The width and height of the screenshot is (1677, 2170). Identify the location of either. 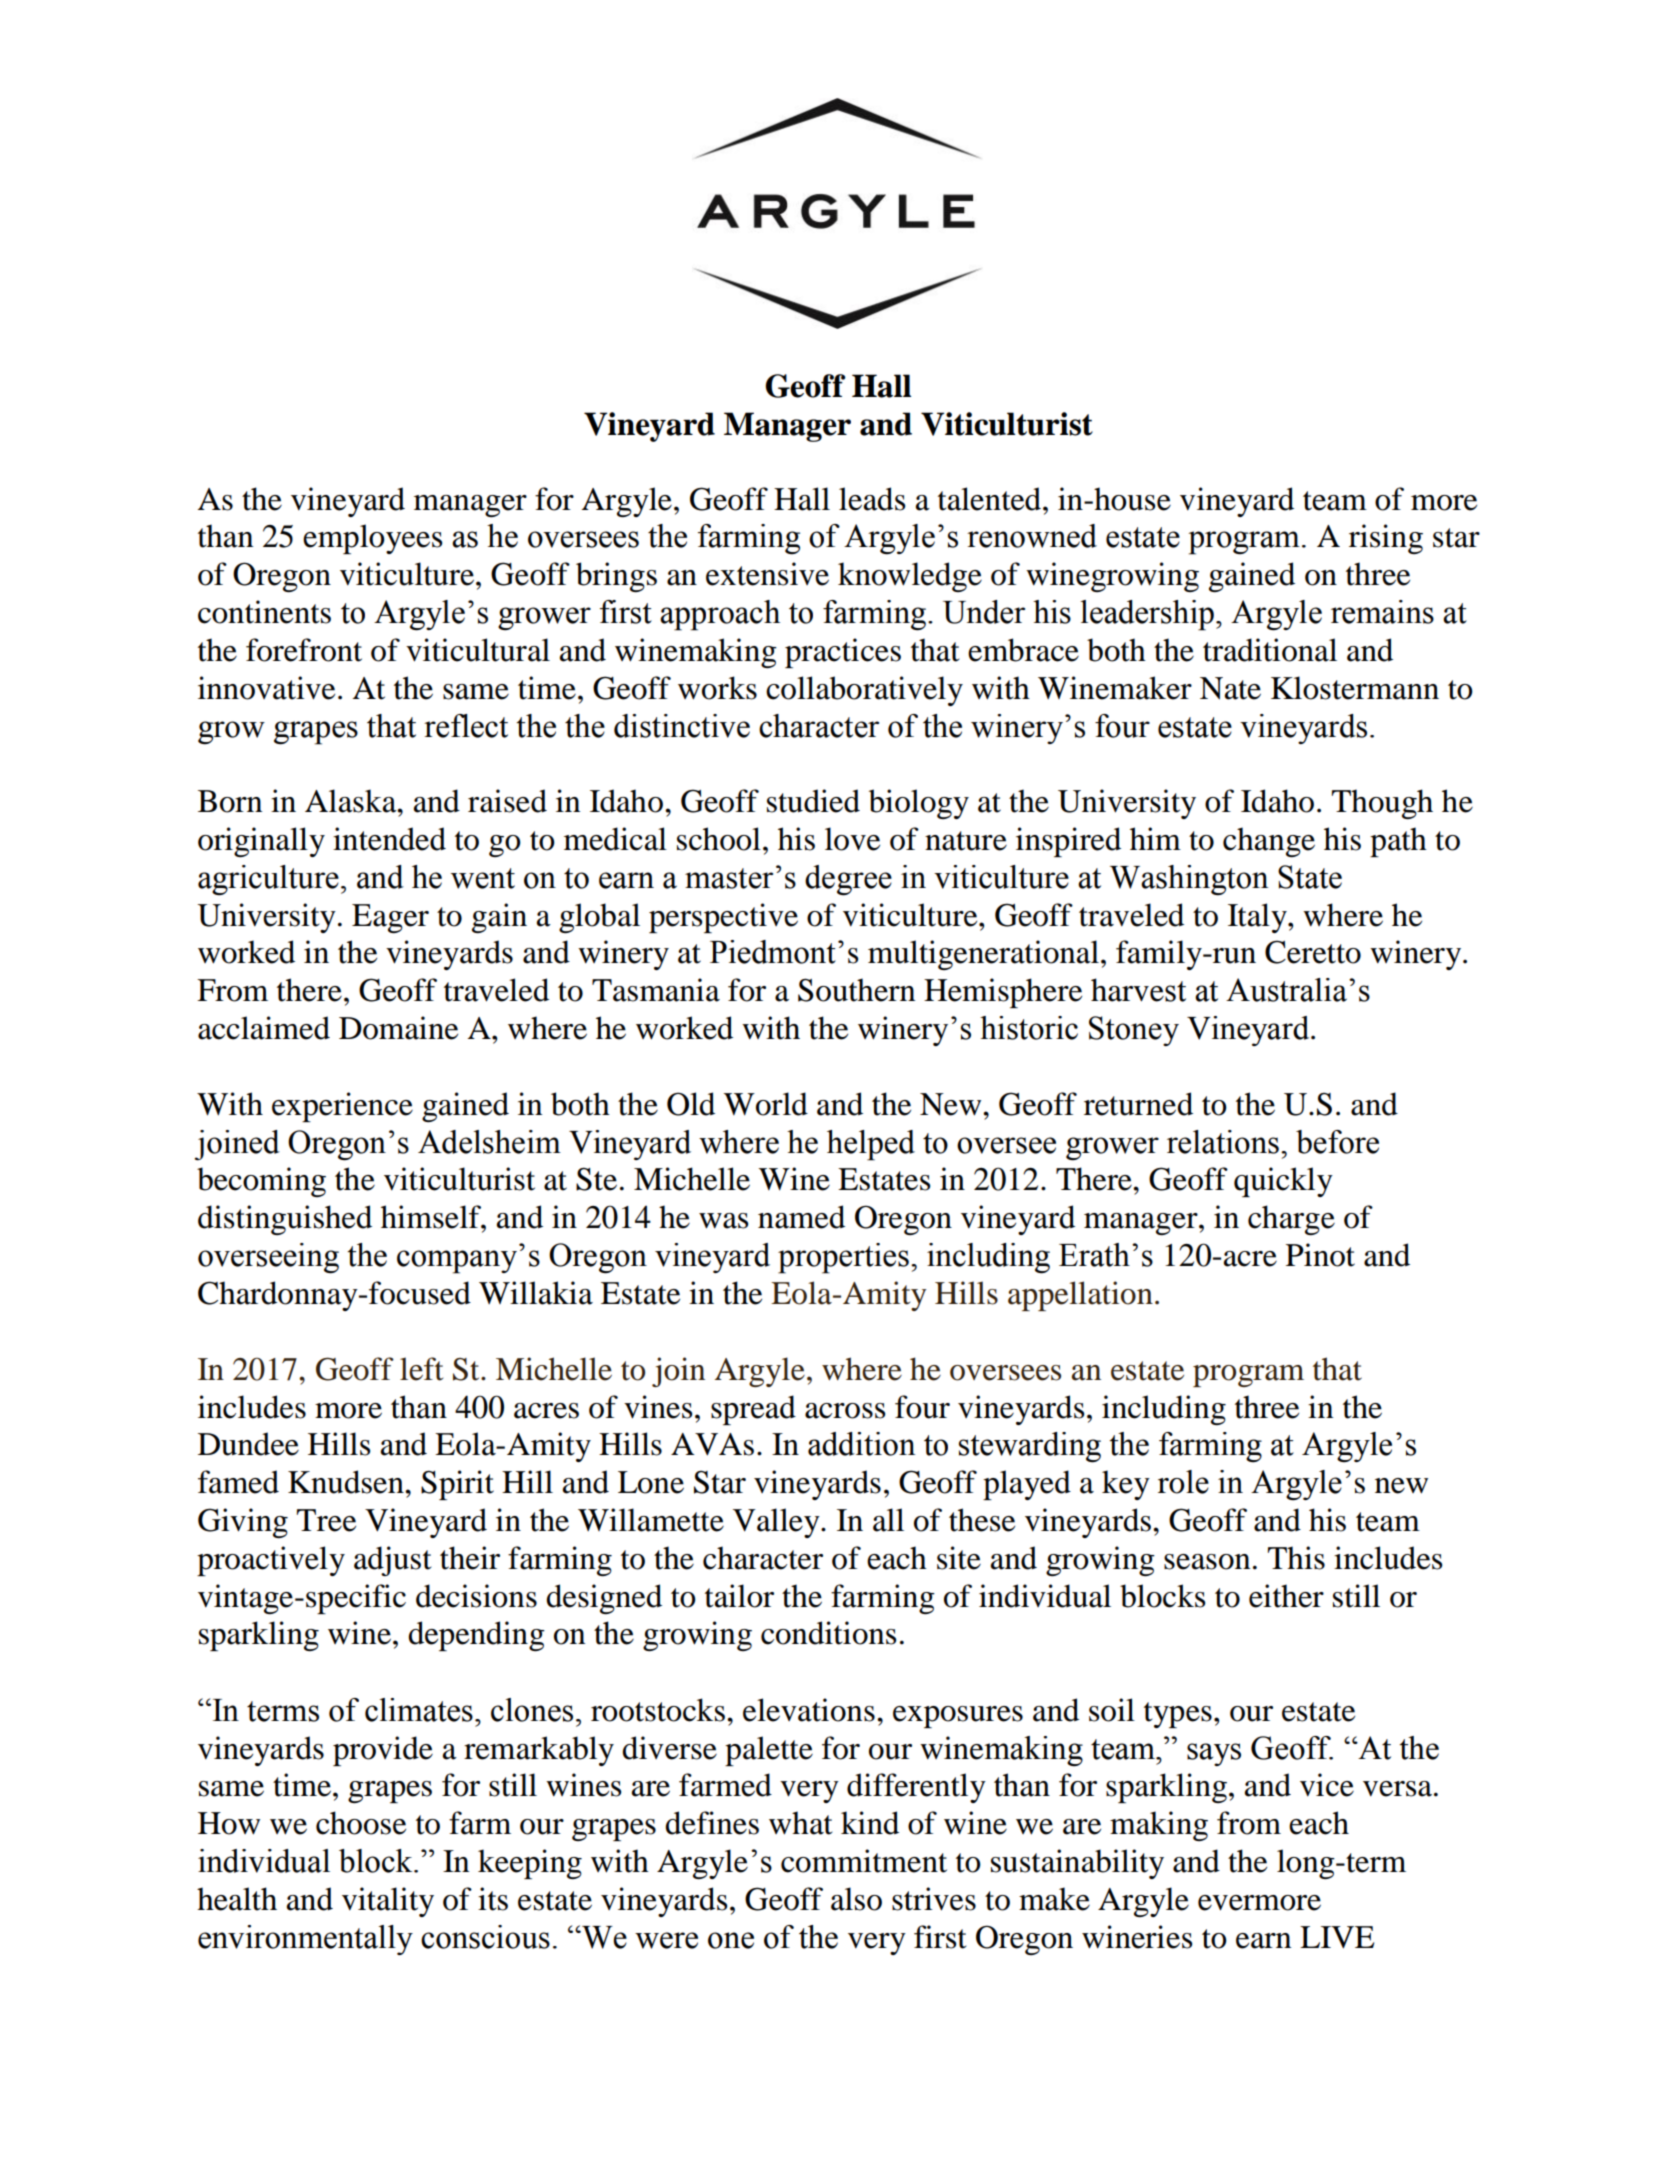
(1286, 1596).
